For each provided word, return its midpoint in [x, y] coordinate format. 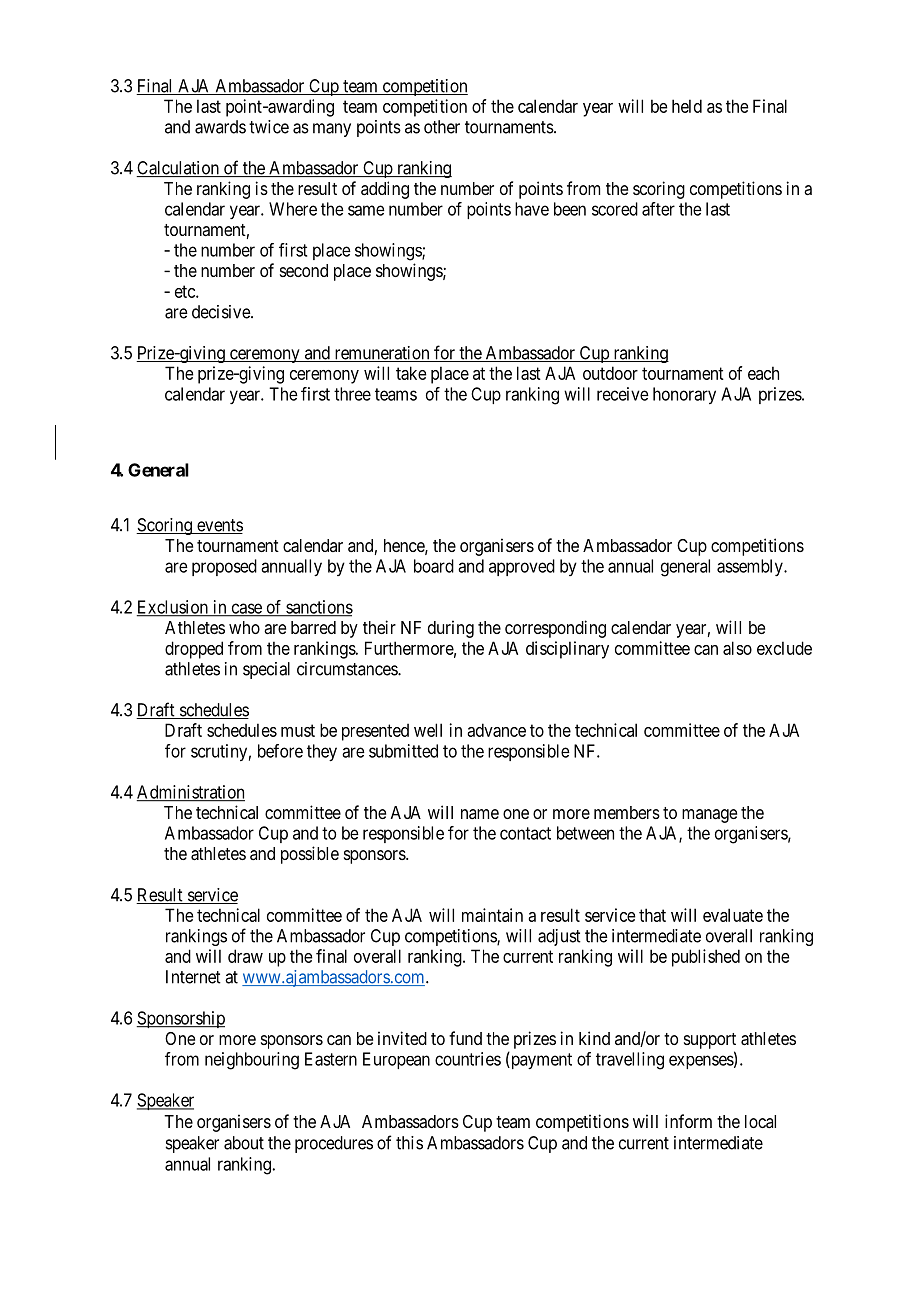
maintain [492, 915]
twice [269, 127]
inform [688, 1121]
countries [468, 1059]
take [411, 373]
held [687, 106]
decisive [222, 312]
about [244, 1143]
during [451, 629]
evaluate [733, 915]
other [442, 127]
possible [310, 855]
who [244, 627]
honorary [684, 395]
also [737, 648]
